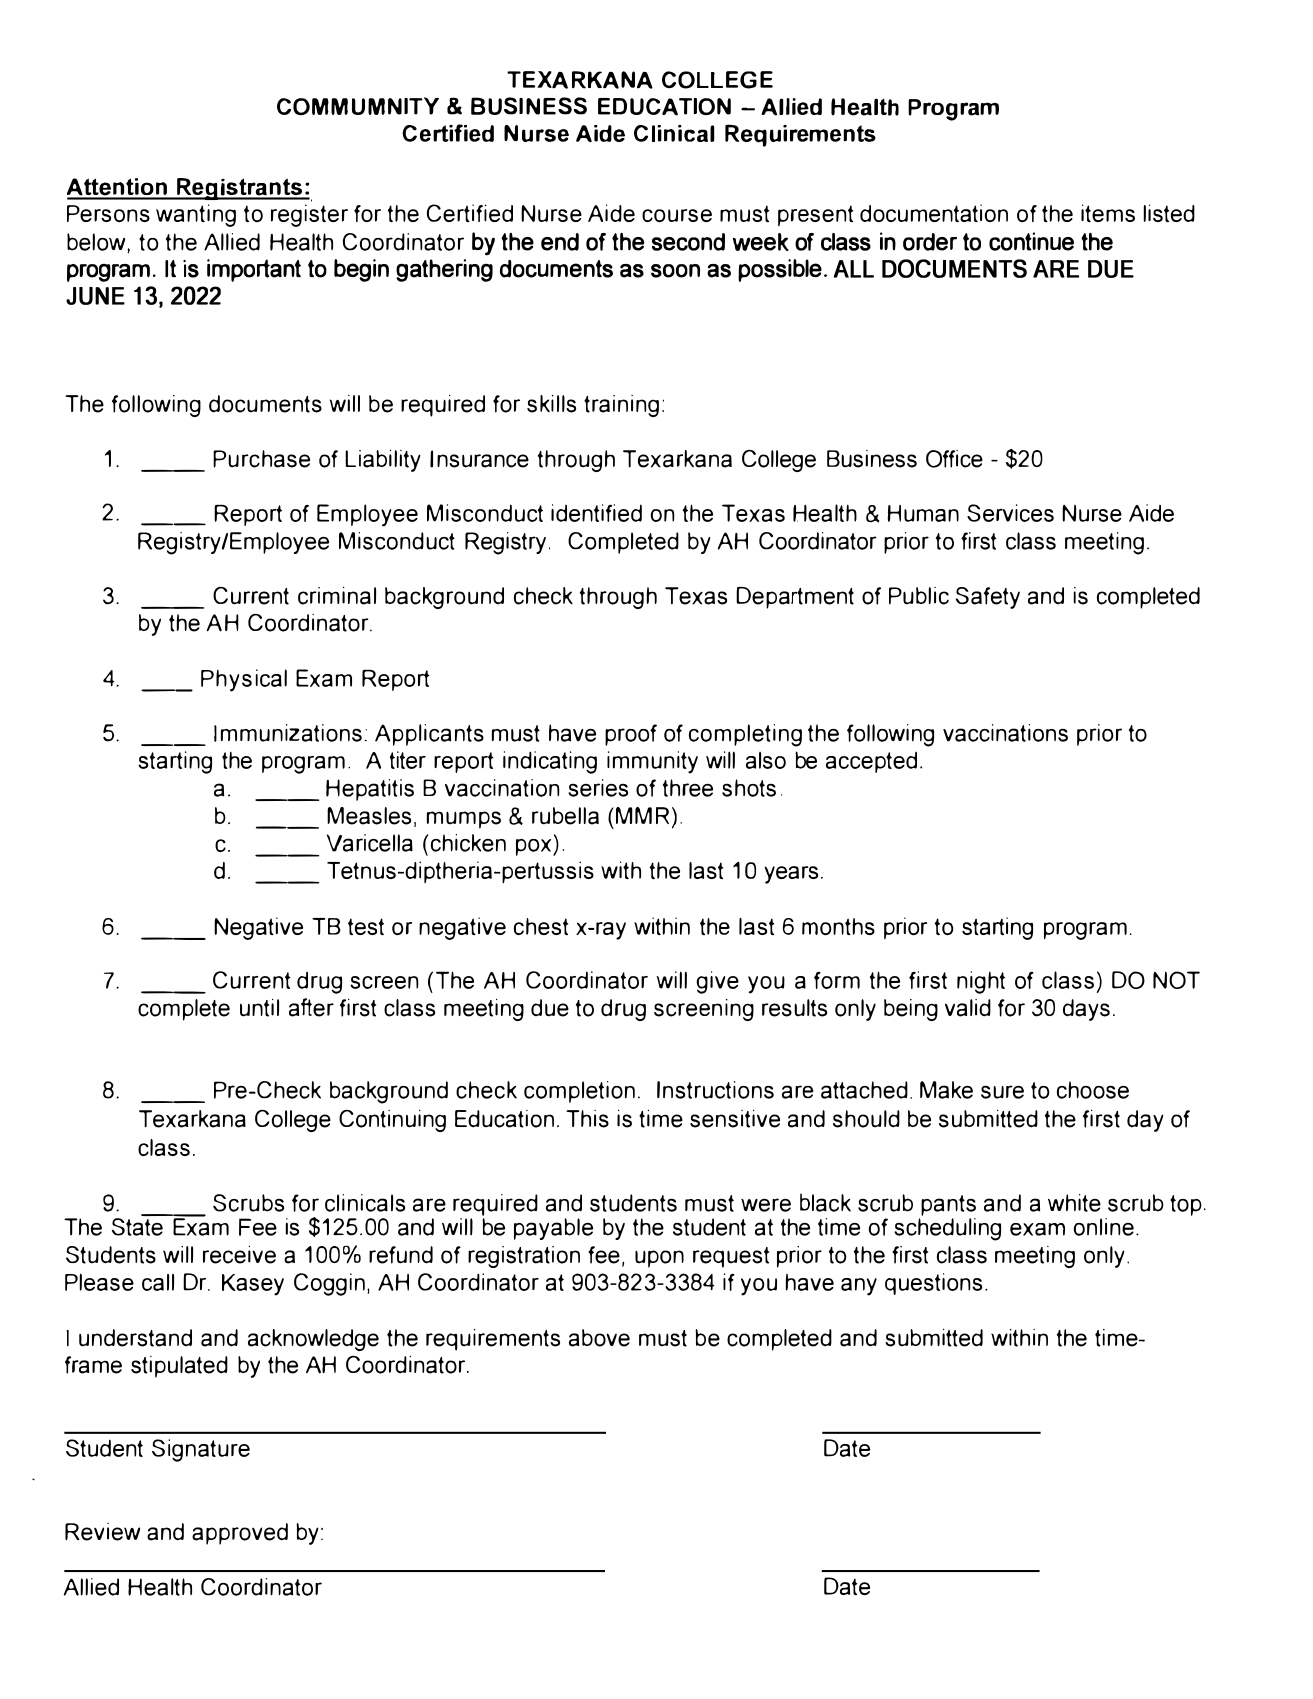 This screenshot has width=1313, height=1699. What do you see at coordinates (240, 1534) in the screenshot?
I see `approved` at bounding box center [240, 1534].
